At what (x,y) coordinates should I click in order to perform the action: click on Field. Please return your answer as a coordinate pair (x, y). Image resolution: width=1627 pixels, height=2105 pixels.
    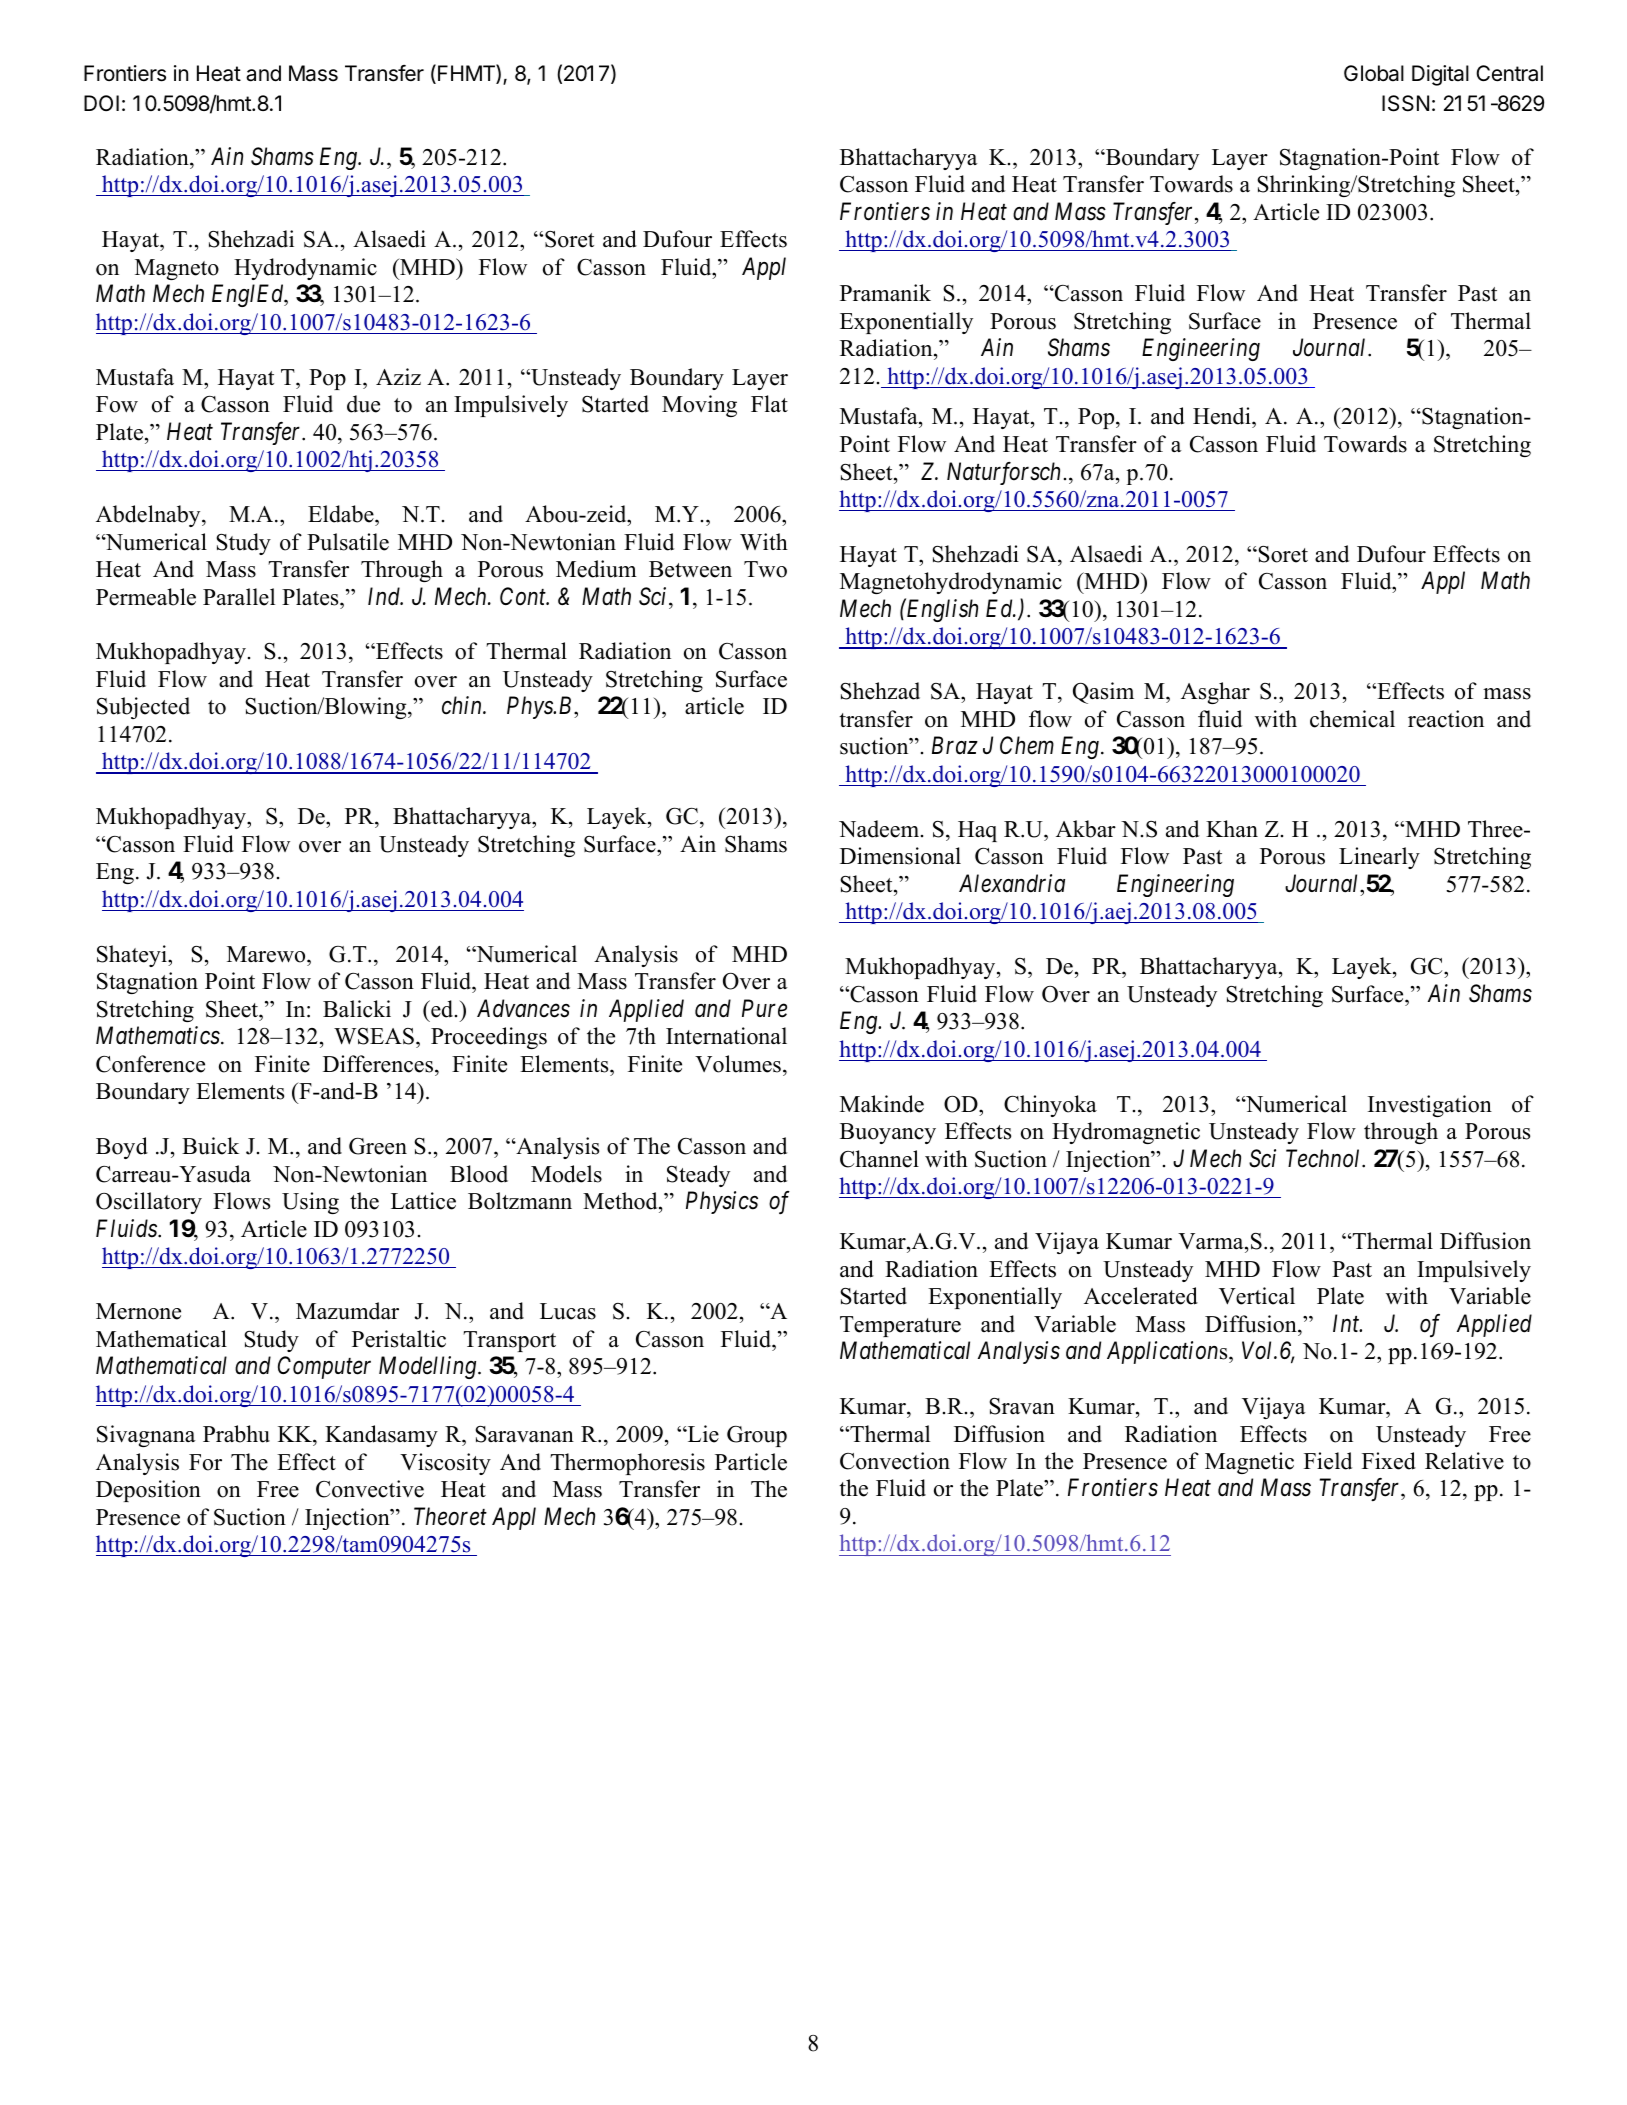
    Looking at the image, I should click on (1328, 1461).
